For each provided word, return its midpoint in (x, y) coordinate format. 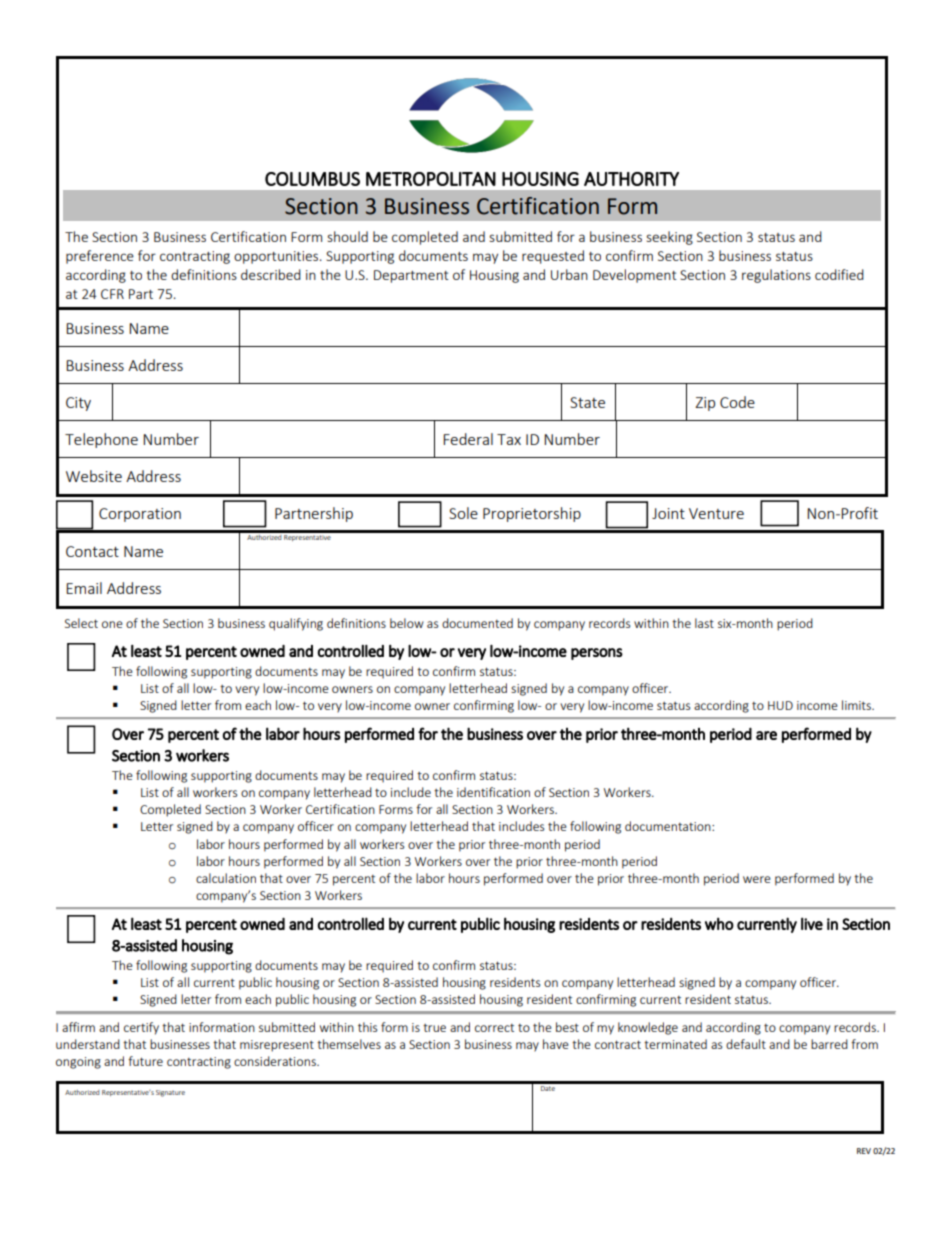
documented (477, 623)
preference (100, 257)
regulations (776, 276)
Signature (170, 1093)
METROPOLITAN (431, 179)
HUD (780, 705)
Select (81, 623)
